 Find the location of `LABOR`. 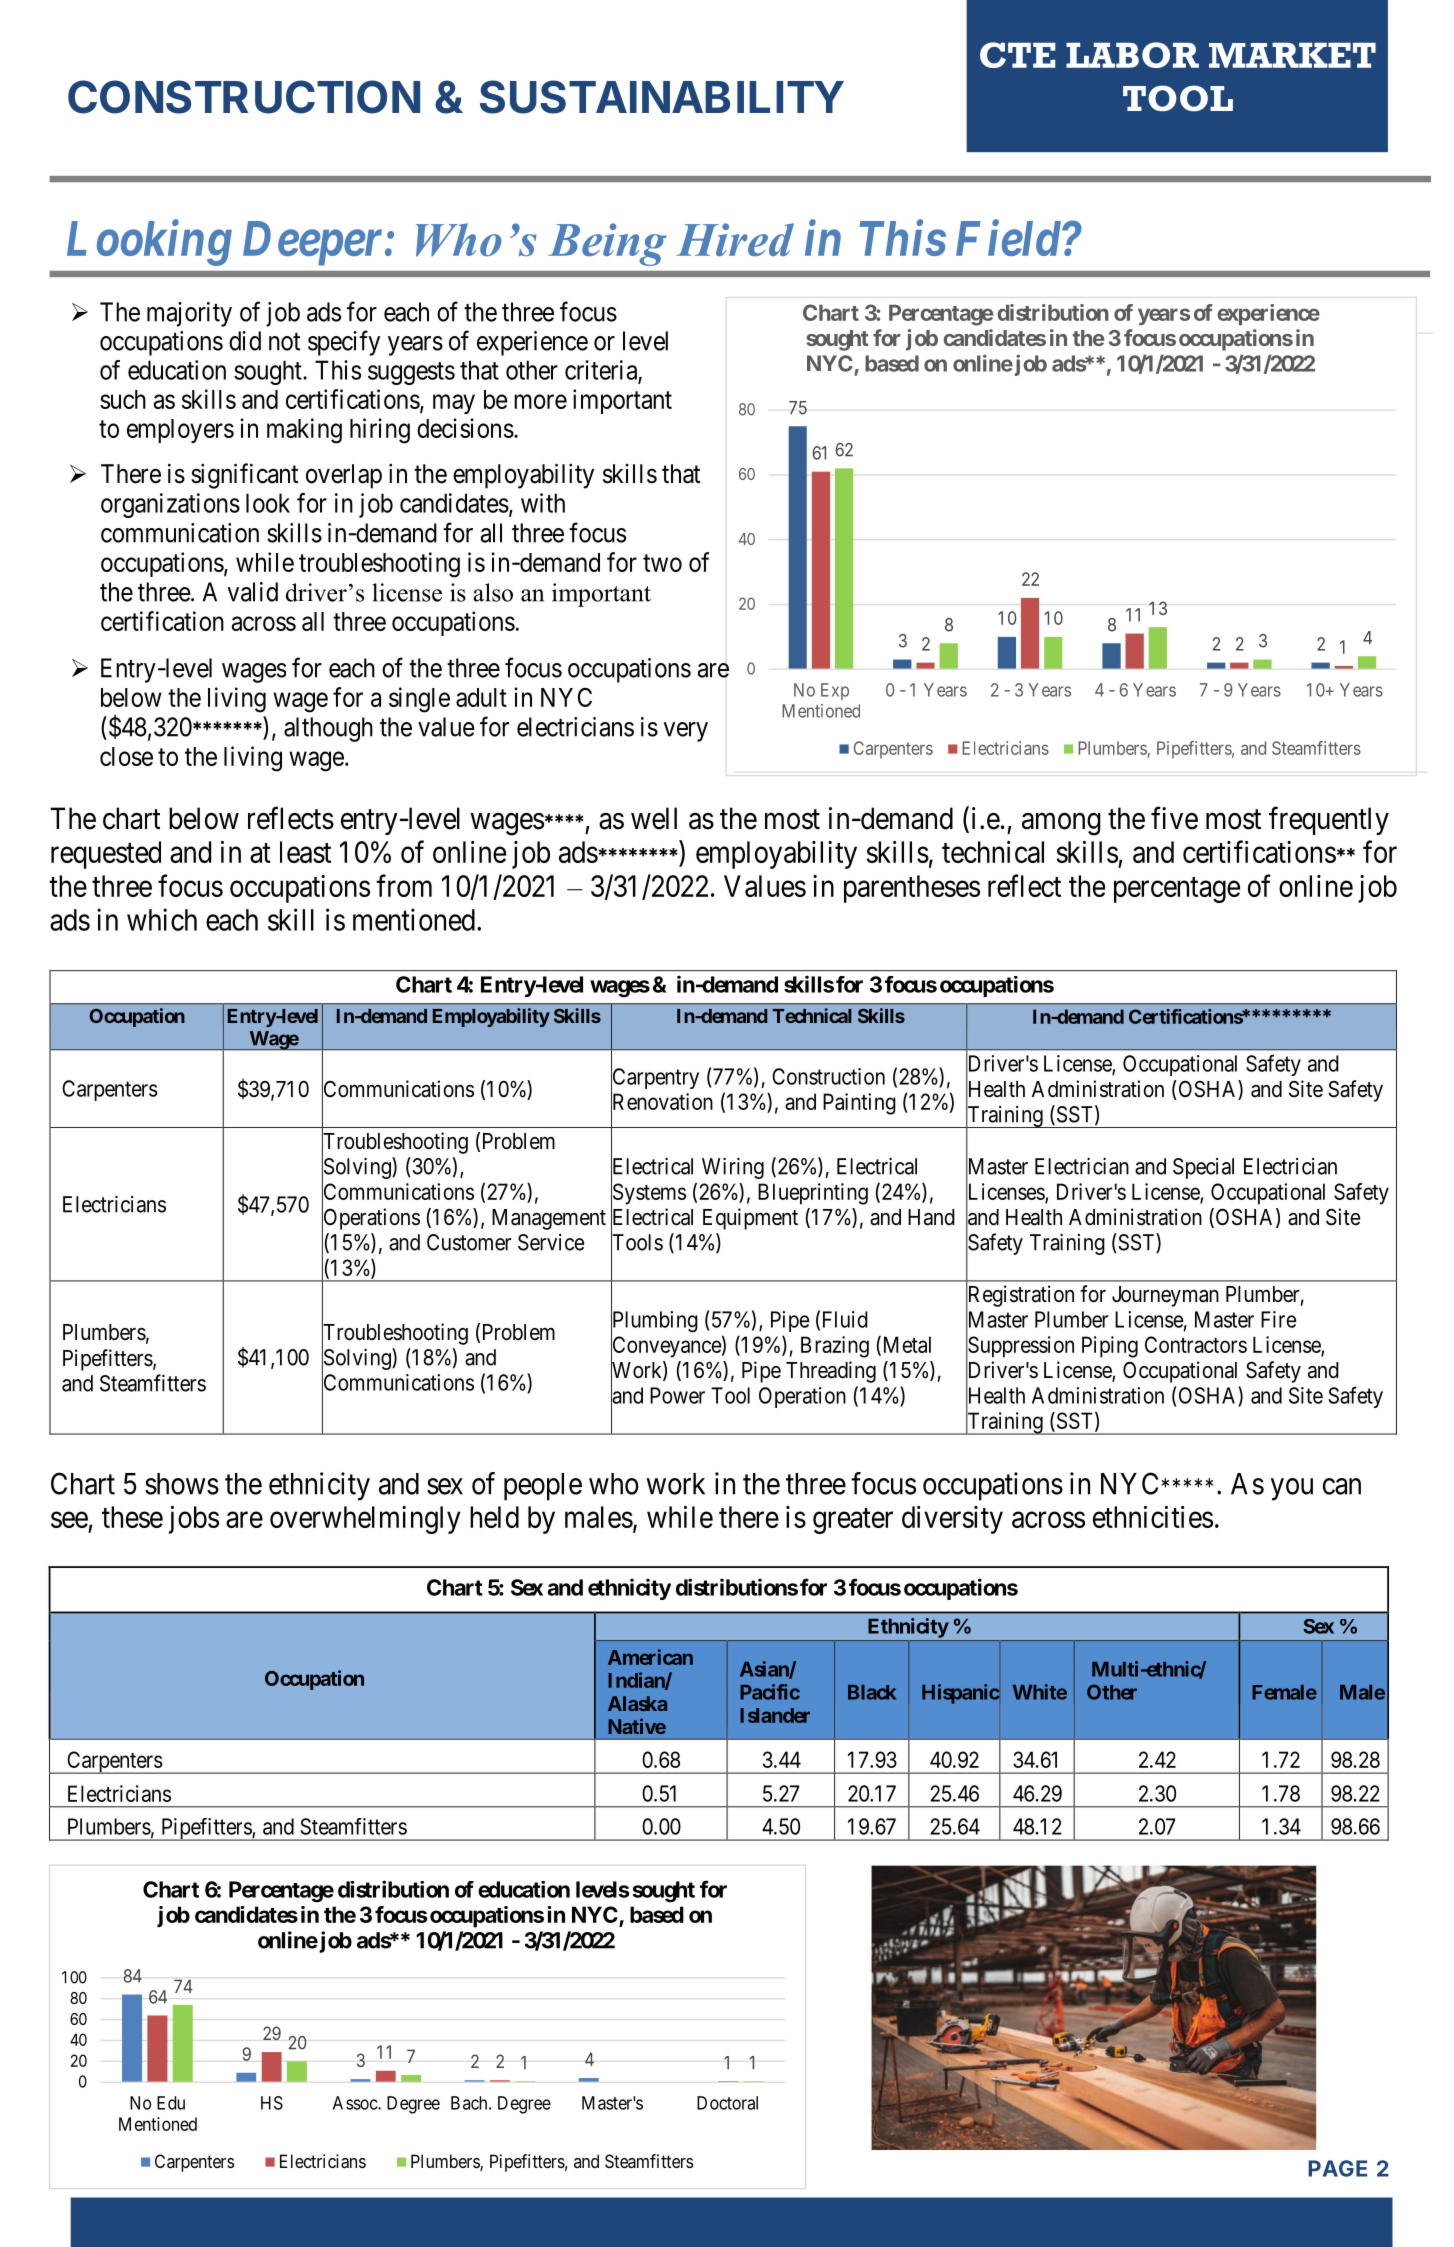

LABOR is located at coordinates (1132, 55).
